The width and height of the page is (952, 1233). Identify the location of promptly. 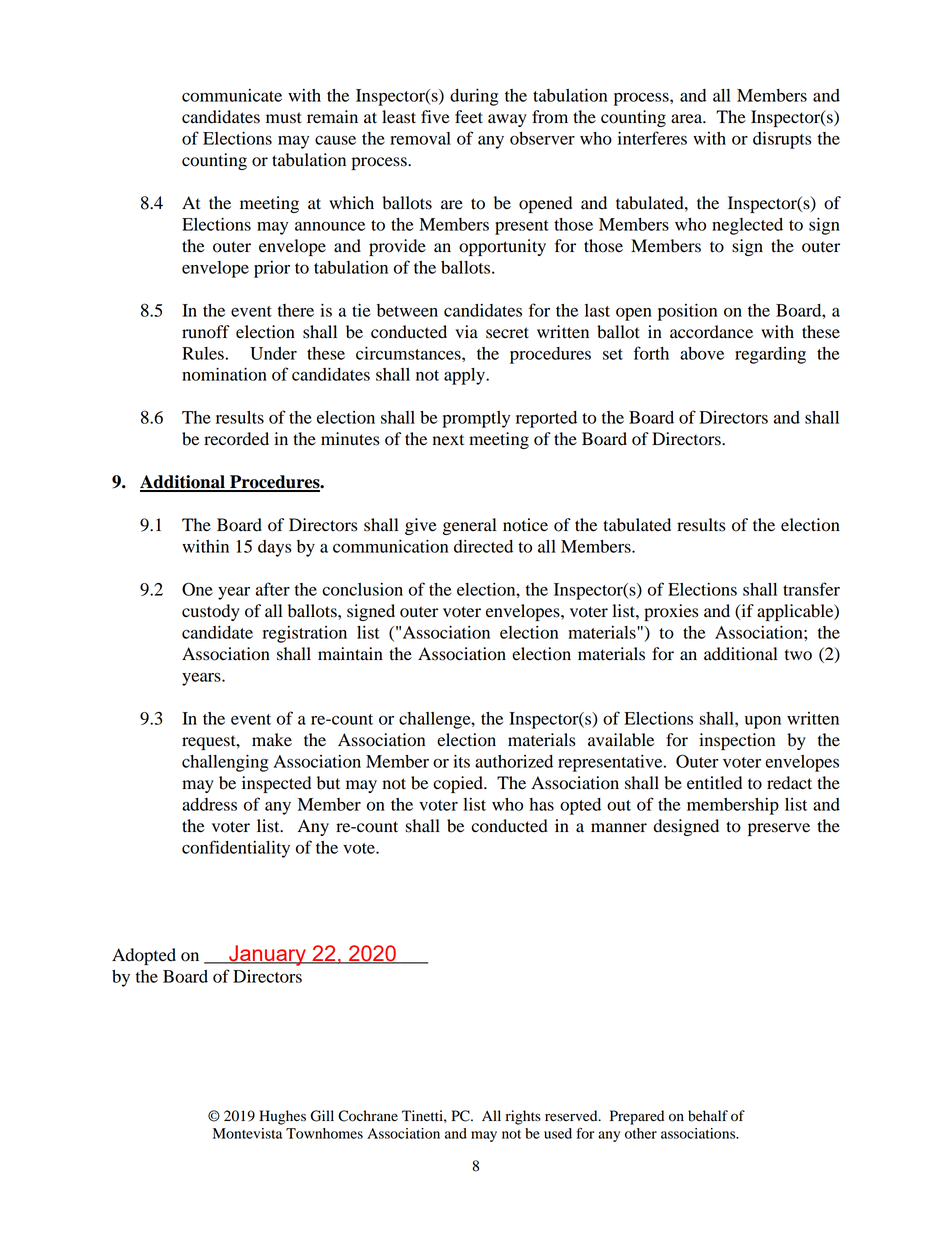
(476, 419).
